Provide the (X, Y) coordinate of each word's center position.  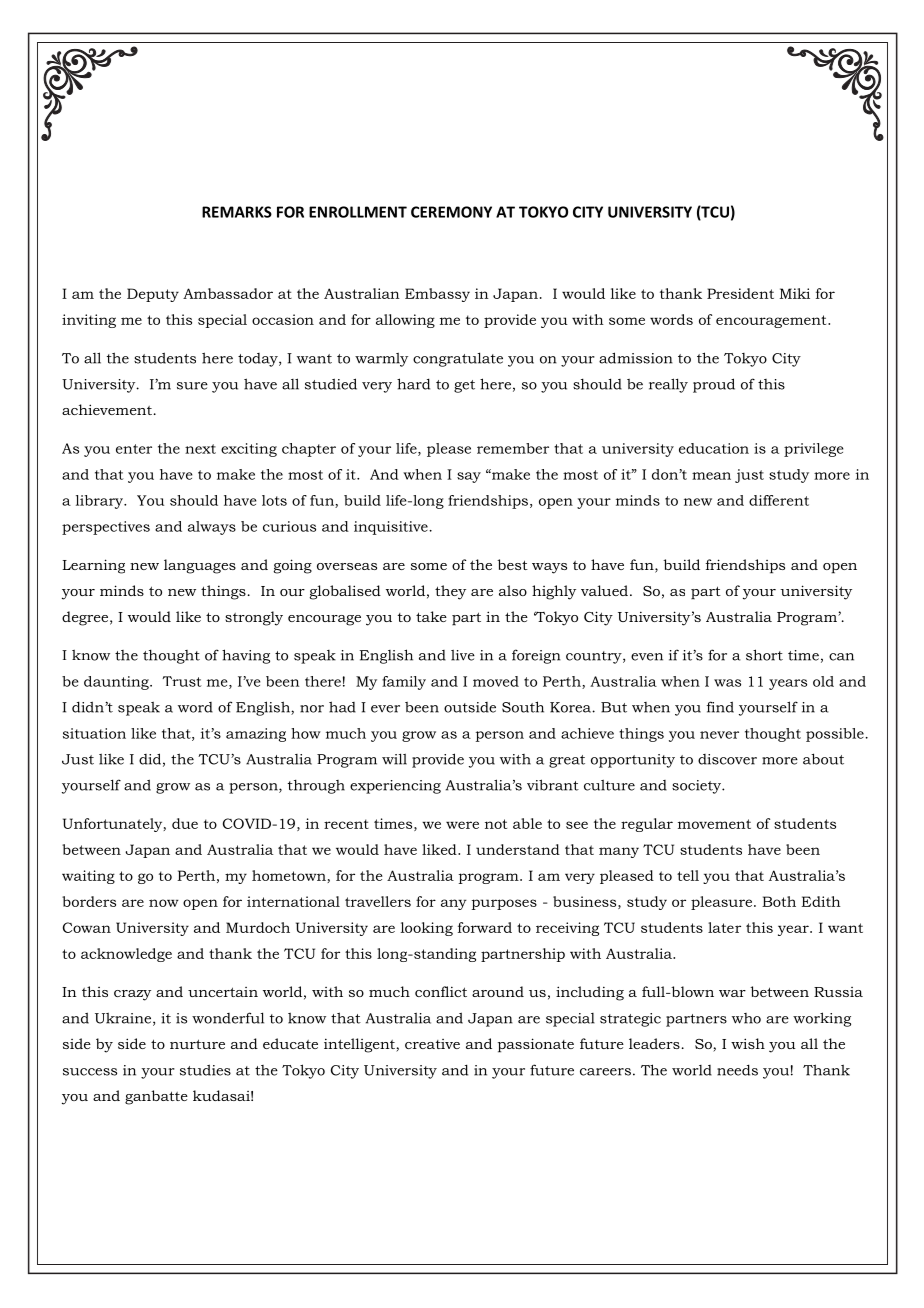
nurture (197, 1044)
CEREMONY (451, 212)
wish (748, 1043)
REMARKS (237, 212)
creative (432, 1044)
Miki (795, 293)
